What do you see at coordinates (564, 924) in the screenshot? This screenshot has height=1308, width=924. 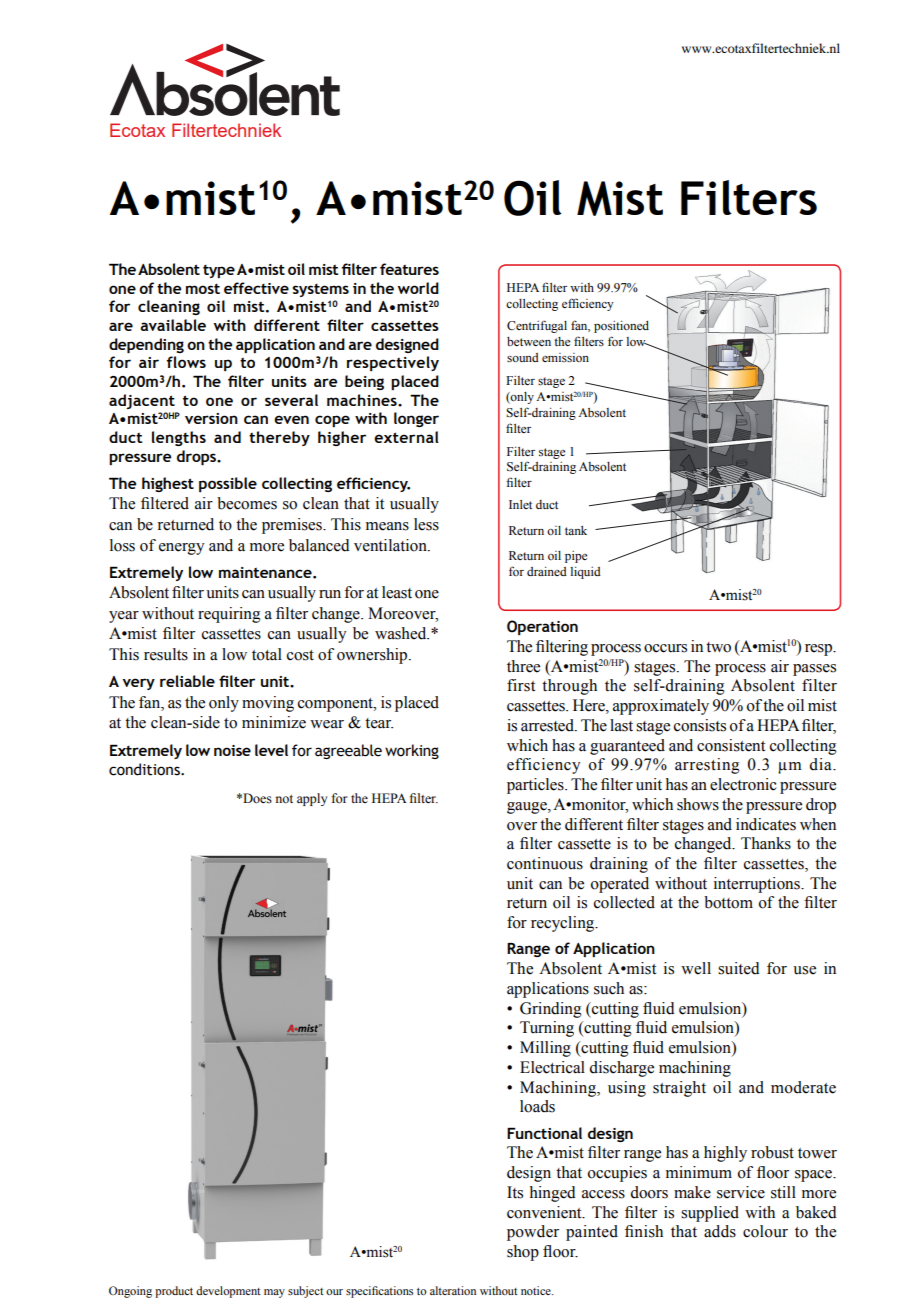 I see `recycling` at bounding box center [564, 924].
